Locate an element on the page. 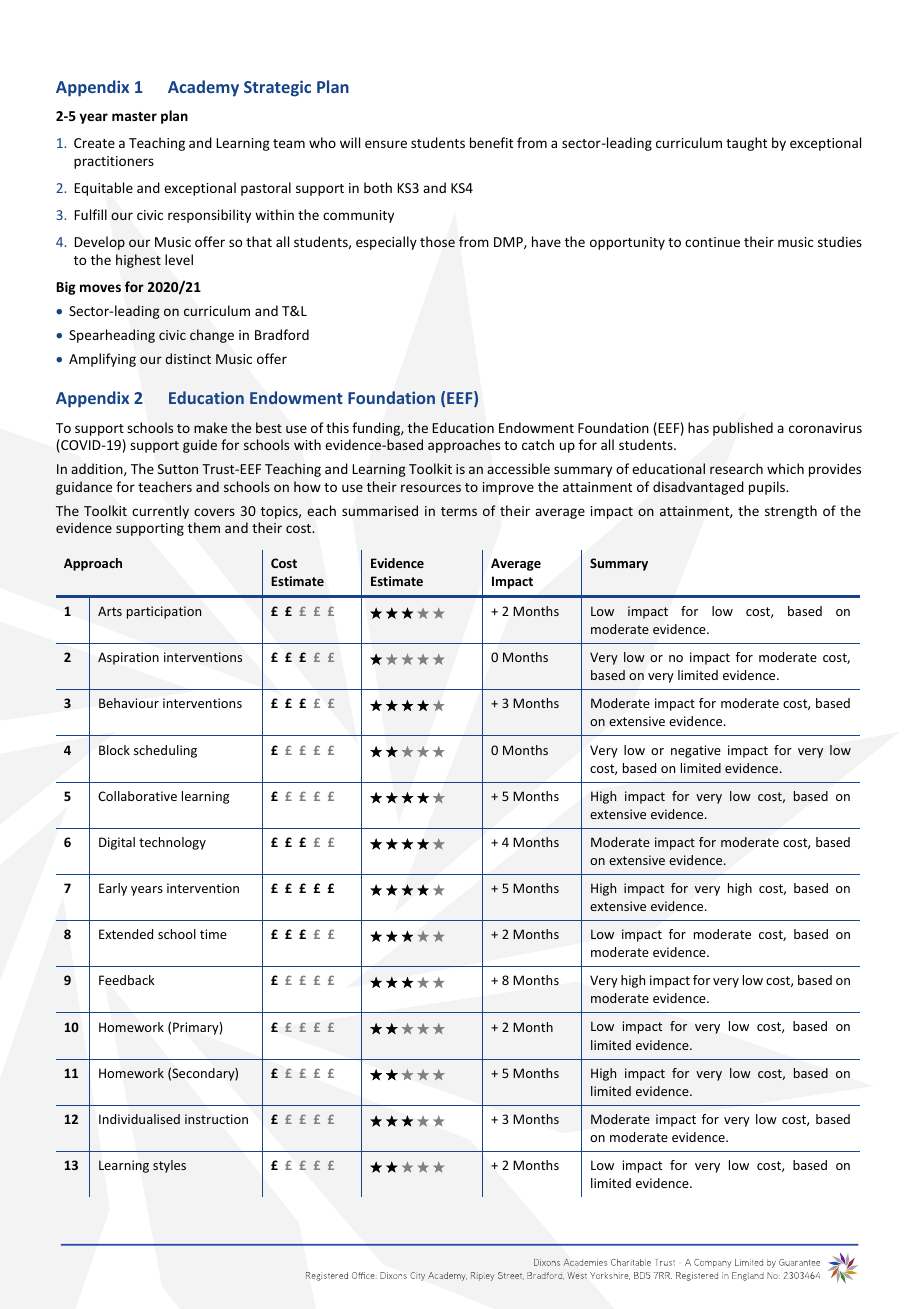  Individualised is located at coordinates (139, 1119).
